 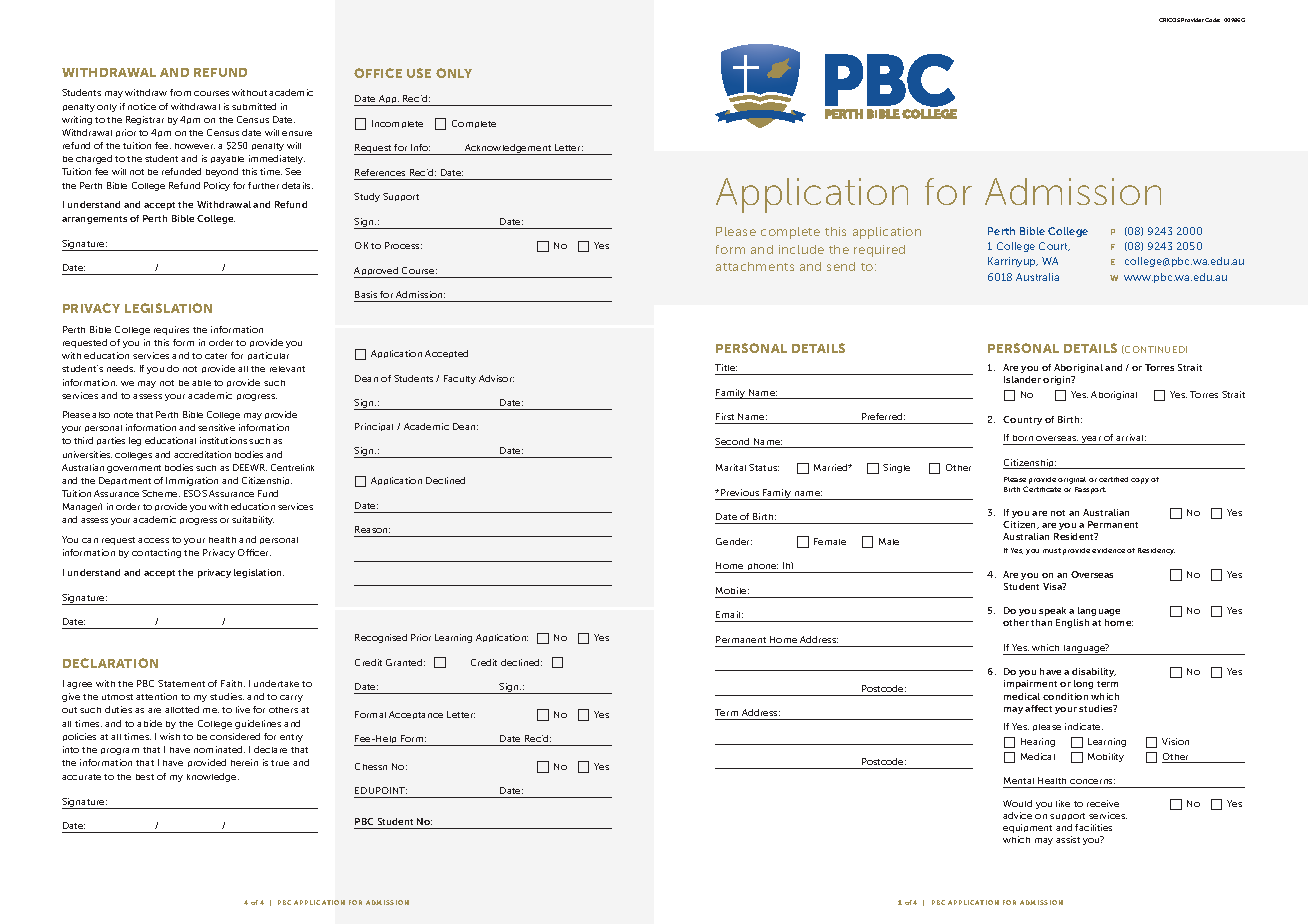 What do you see at coordinates (726, 367) in the page?
I see `Title` at bounding box center [726, 367].
